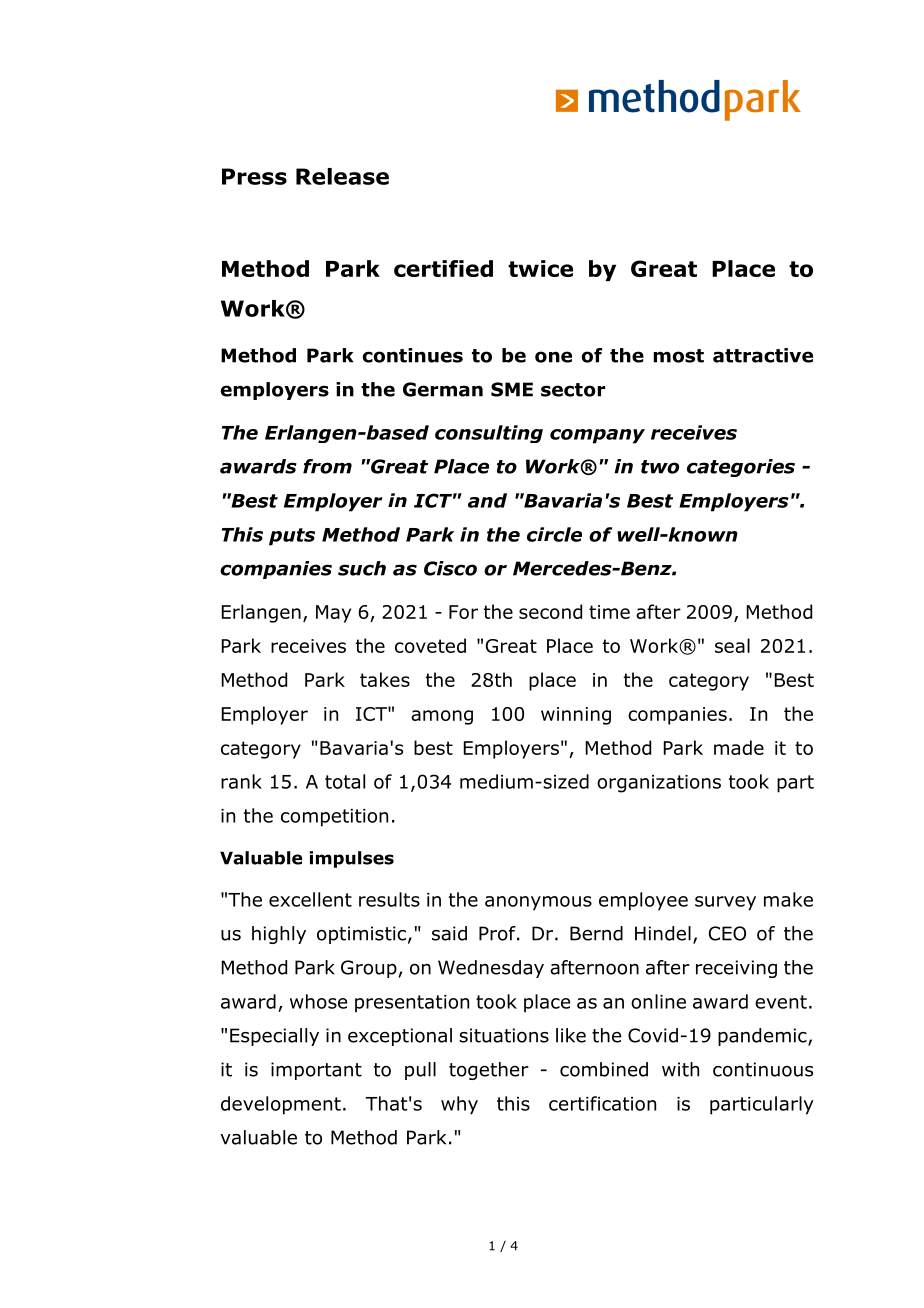  Describe the element at coordinates (763, 355) in the document. I see `attractive` at that location.
